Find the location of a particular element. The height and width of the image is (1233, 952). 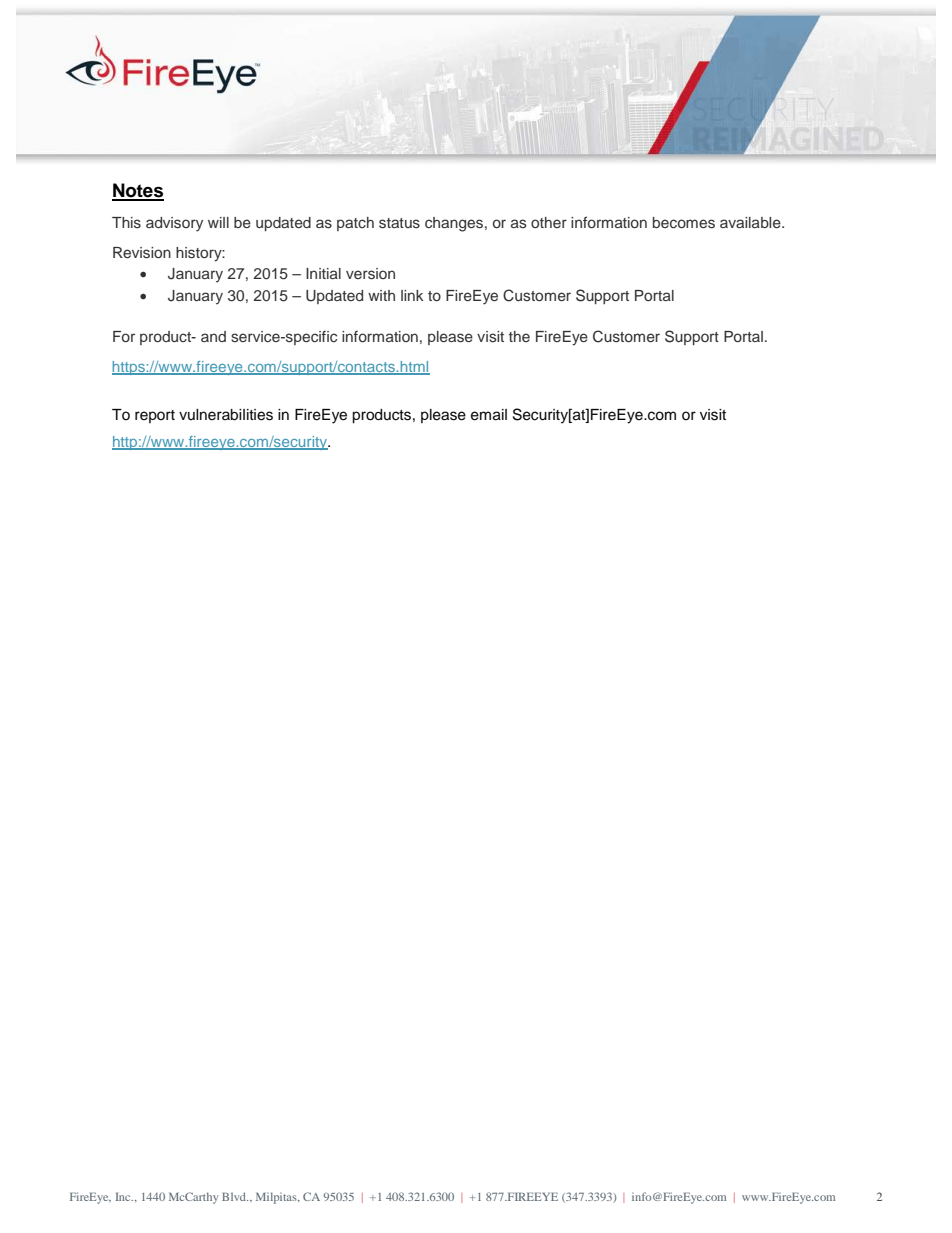

changes is located at coordinates (454, 224).
